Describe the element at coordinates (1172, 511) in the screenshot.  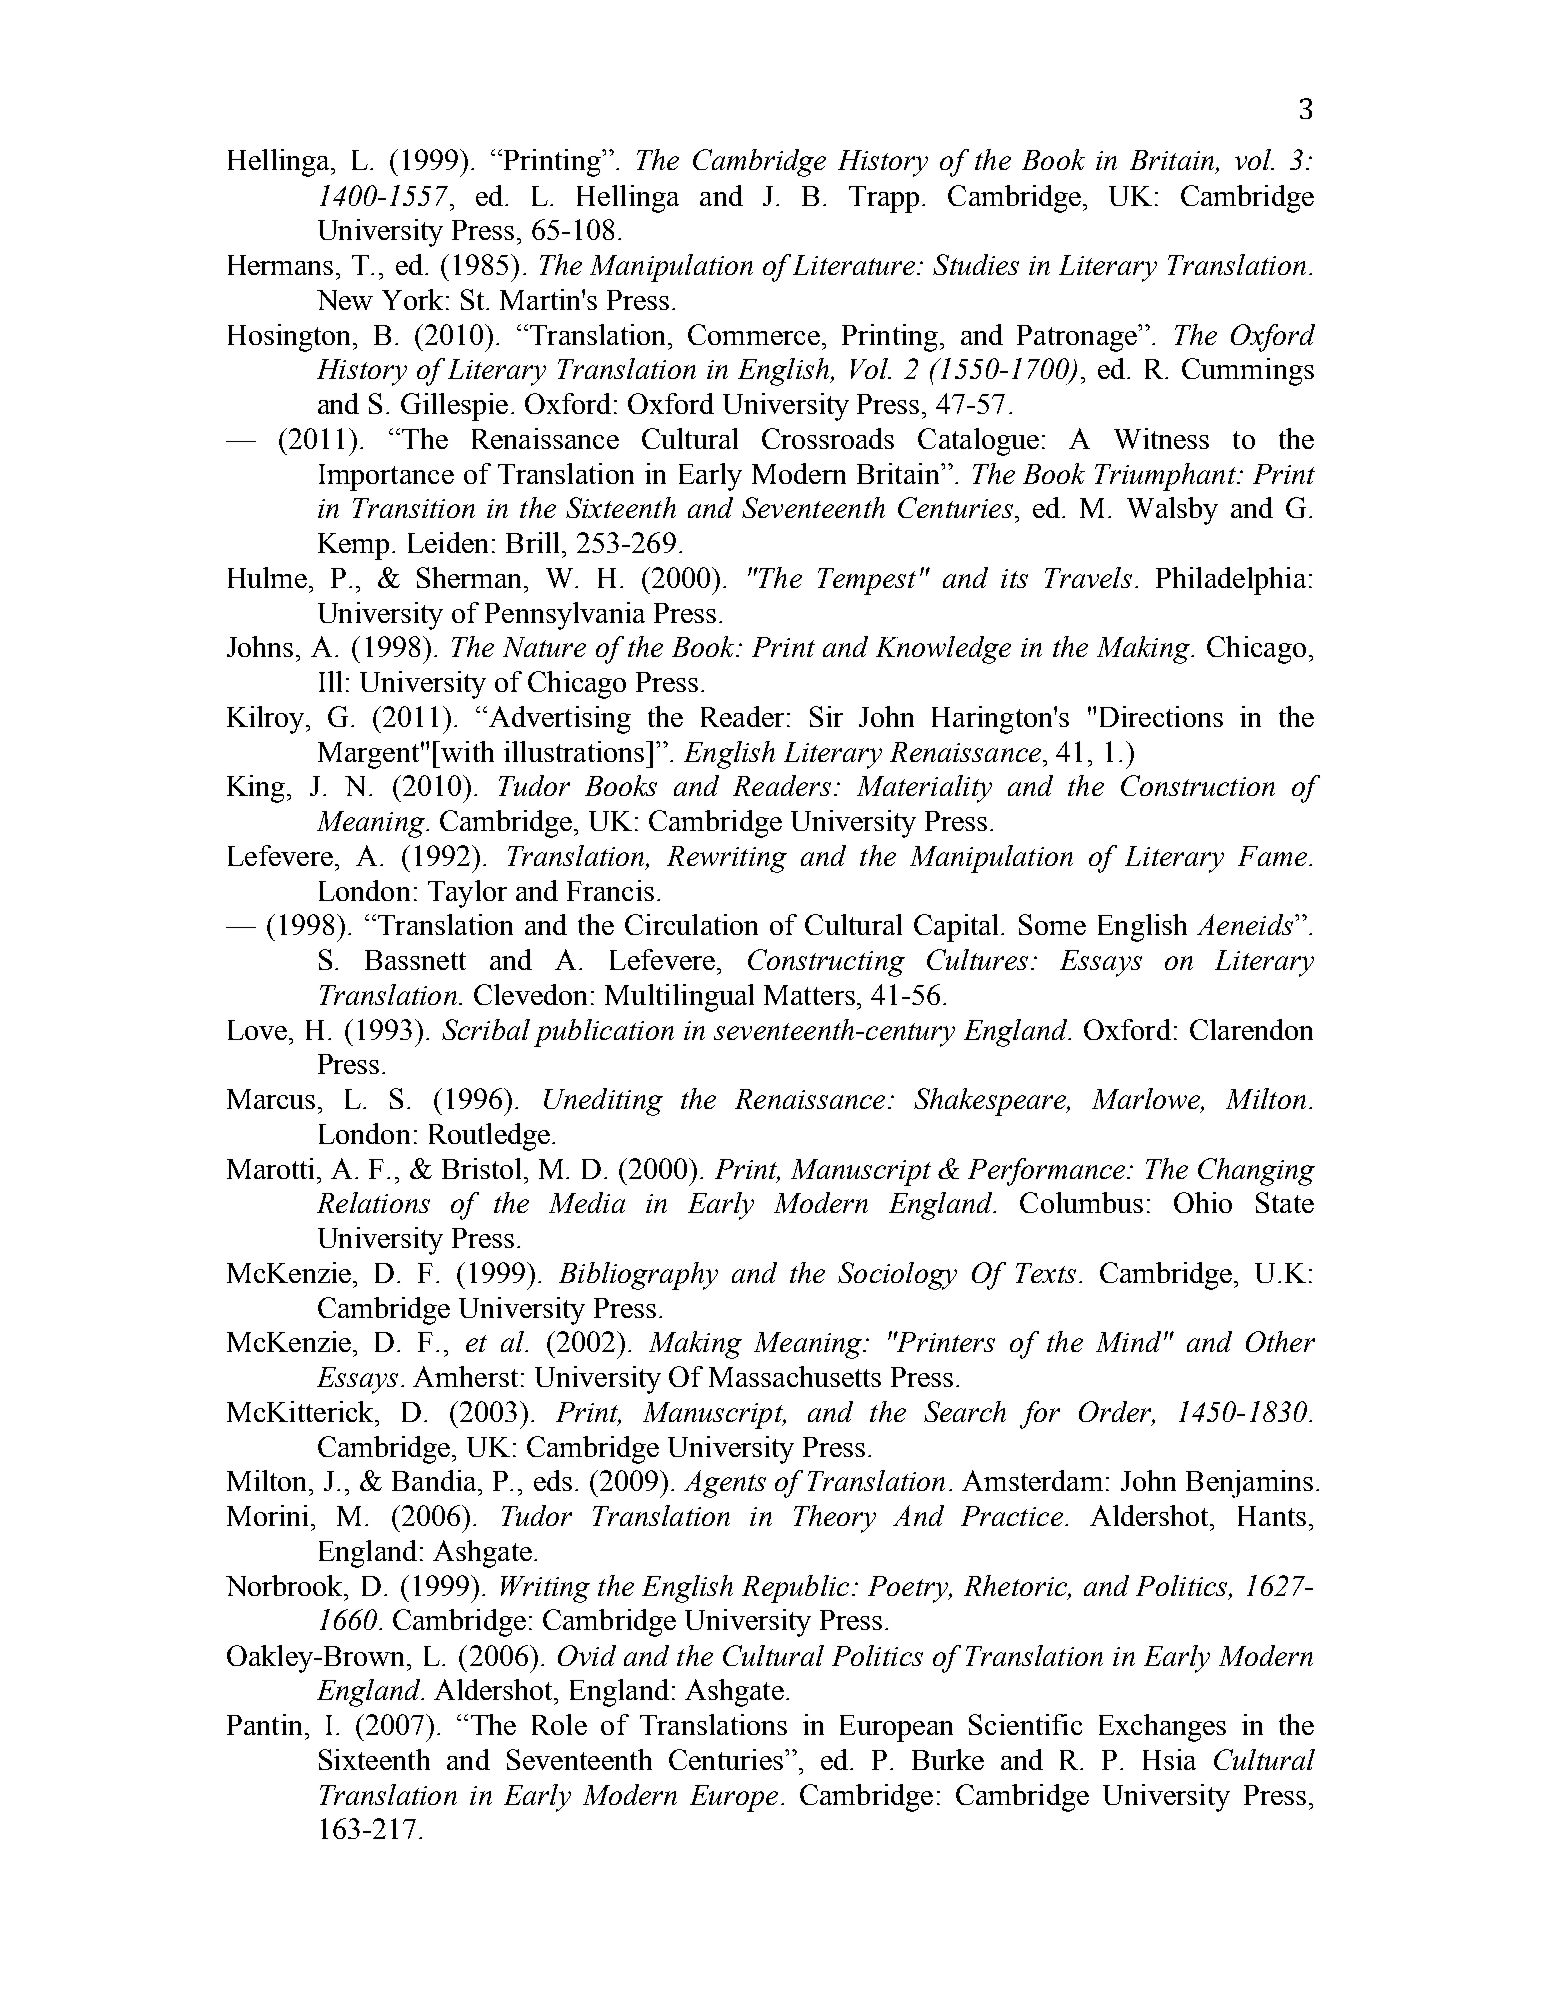
I see `Walsby` at that location.
